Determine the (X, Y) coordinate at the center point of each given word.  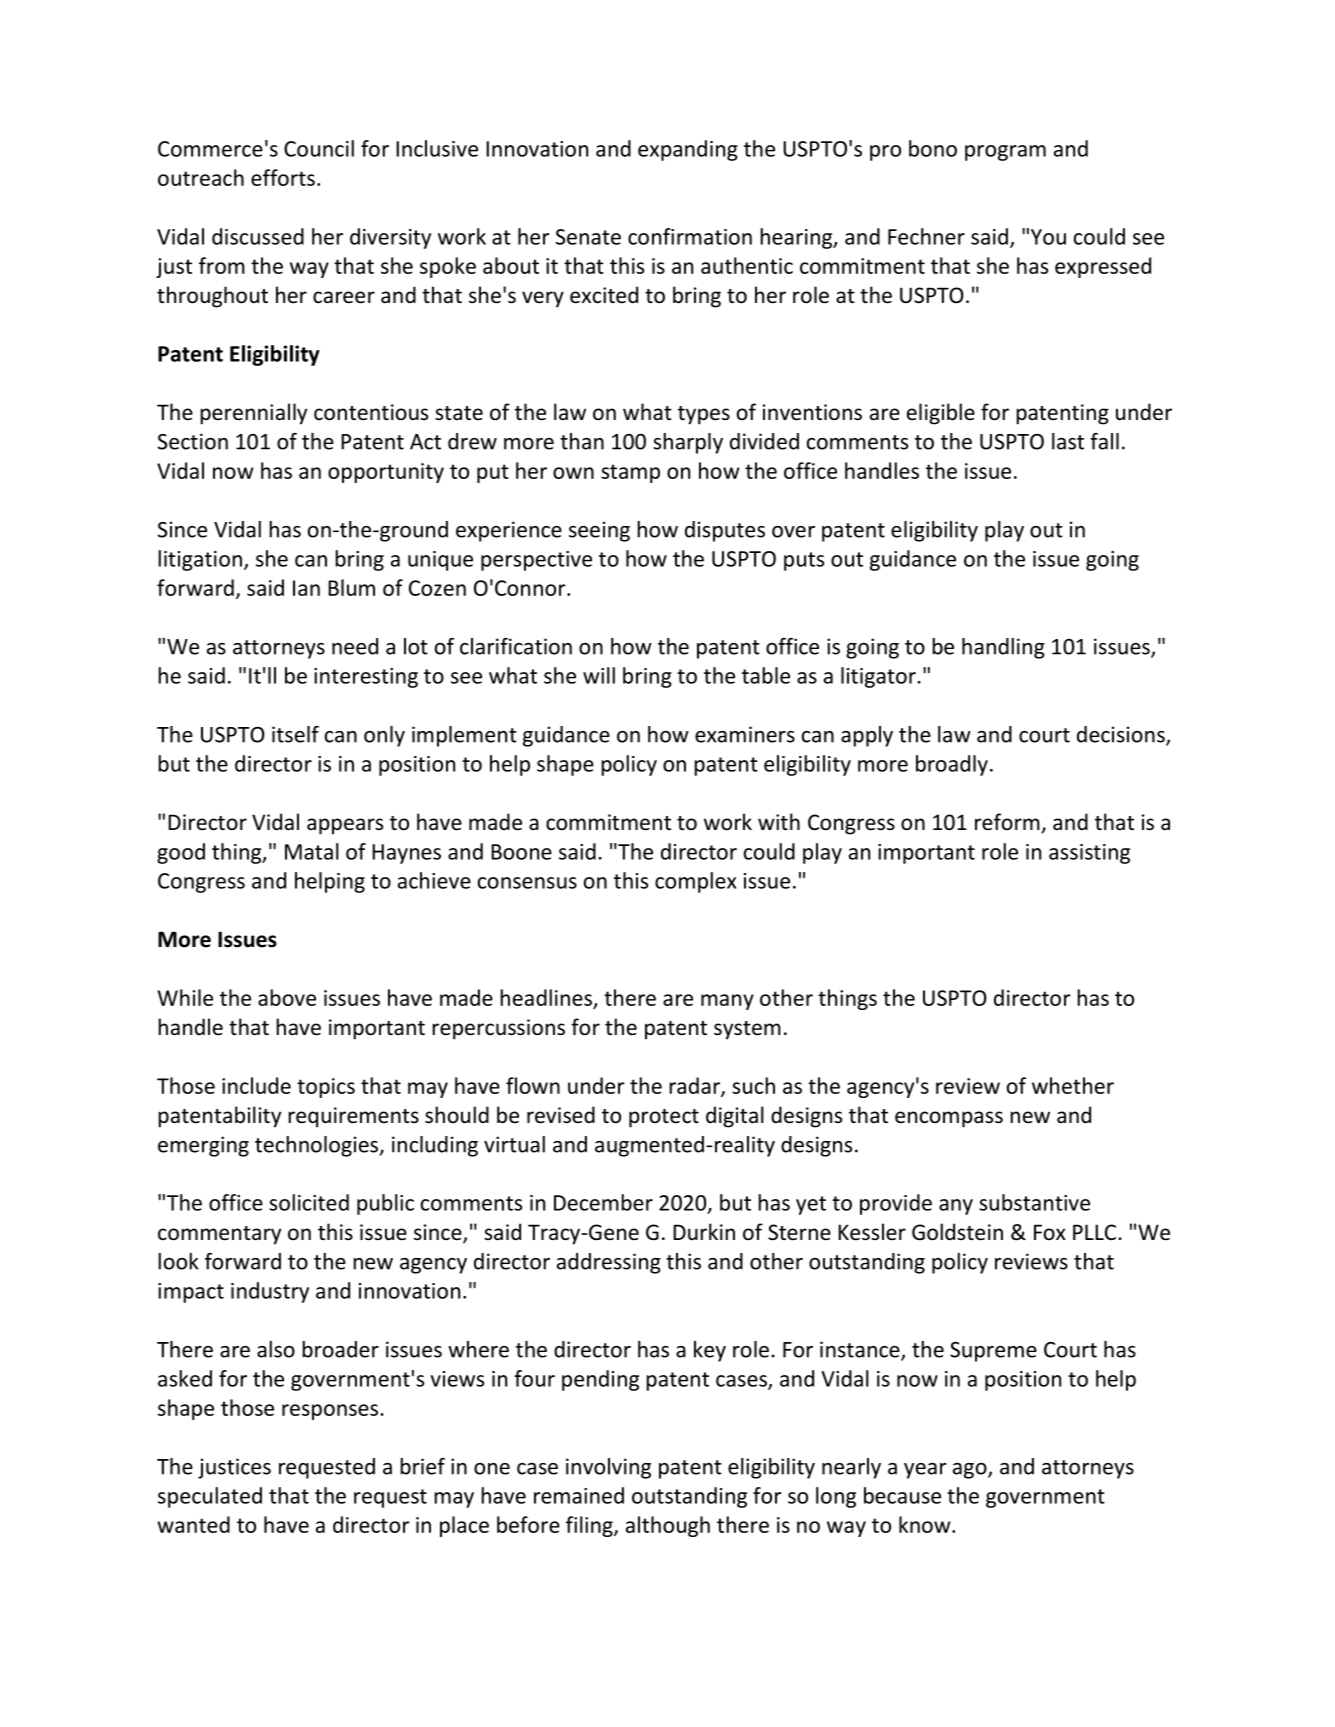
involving (608, 1468)
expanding (688, 150)
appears (345, 826)
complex (695, 882)
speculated (210, 1497)
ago (971, 1471)
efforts (283, 177)
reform (1007, 821)
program (1005, 153)
